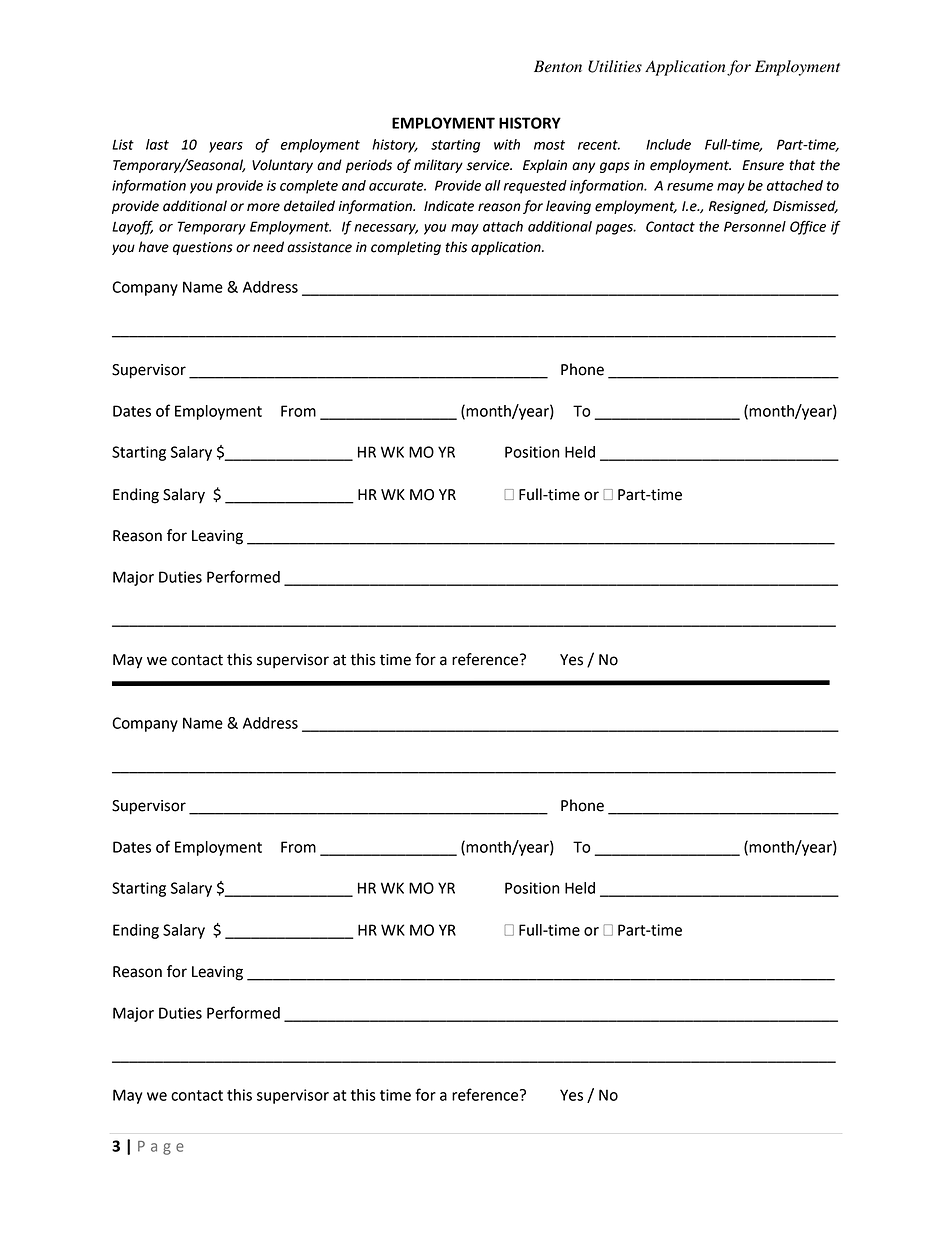 The width and height of the screenshot is (952, 1233). What do you see at coordinates (599, 145) in the screenshot?
I see `recent` at bounding box center [599, 145].
